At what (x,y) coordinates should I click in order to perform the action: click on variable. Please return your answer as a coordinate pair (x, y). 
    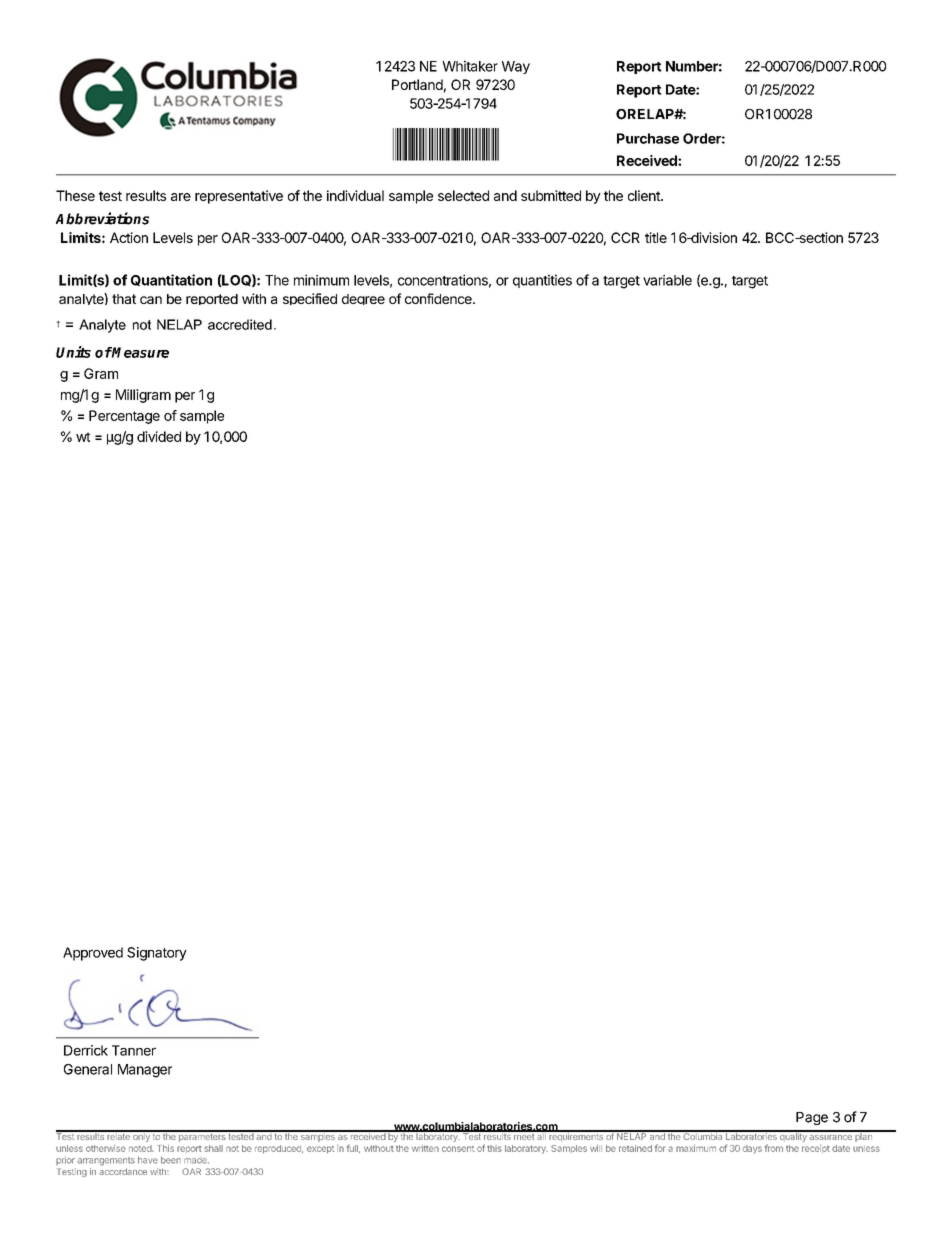
    Looking at the image, I should click on (667, 280).
